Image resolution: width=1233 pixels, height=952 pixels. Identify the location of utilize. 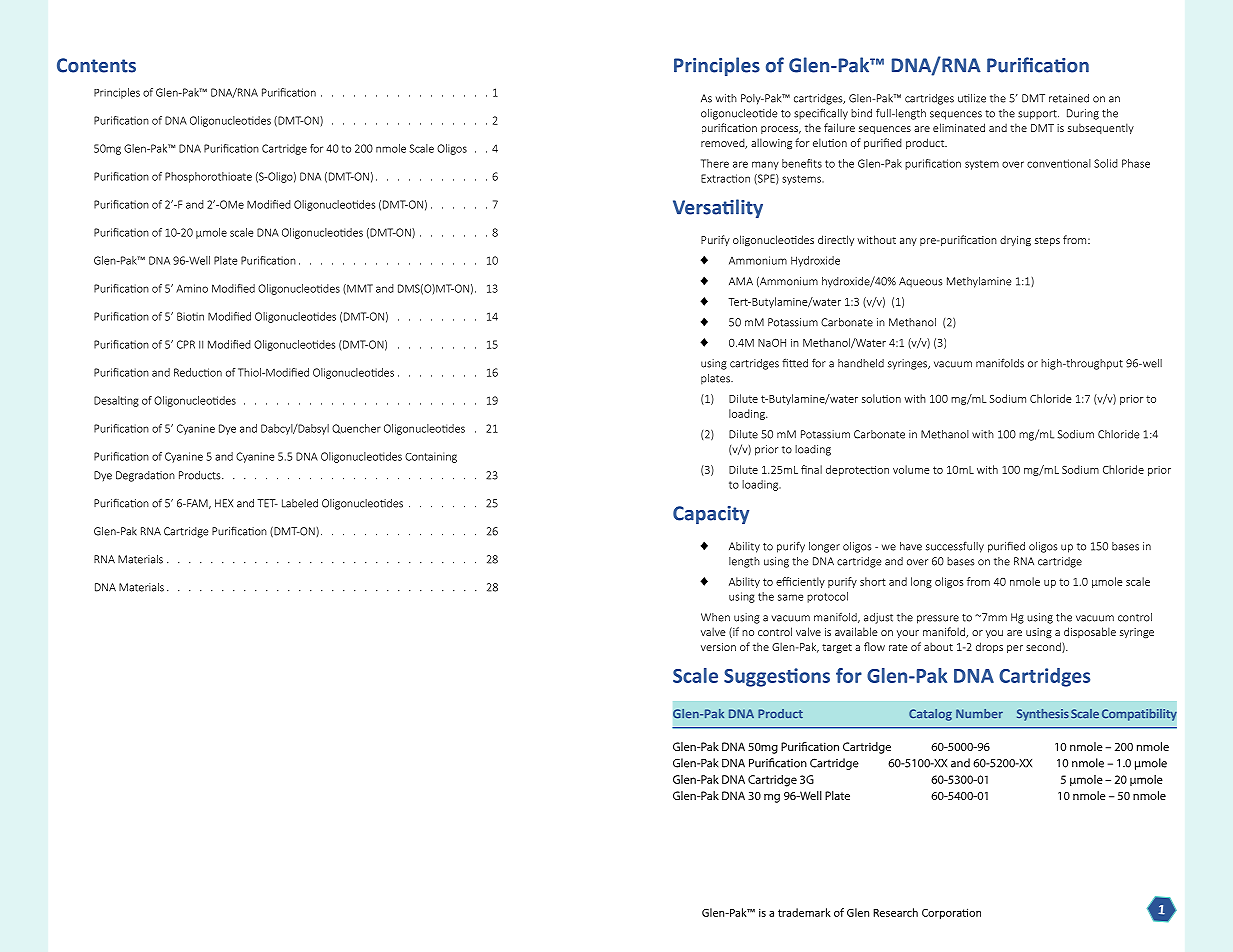
(972, 98).
